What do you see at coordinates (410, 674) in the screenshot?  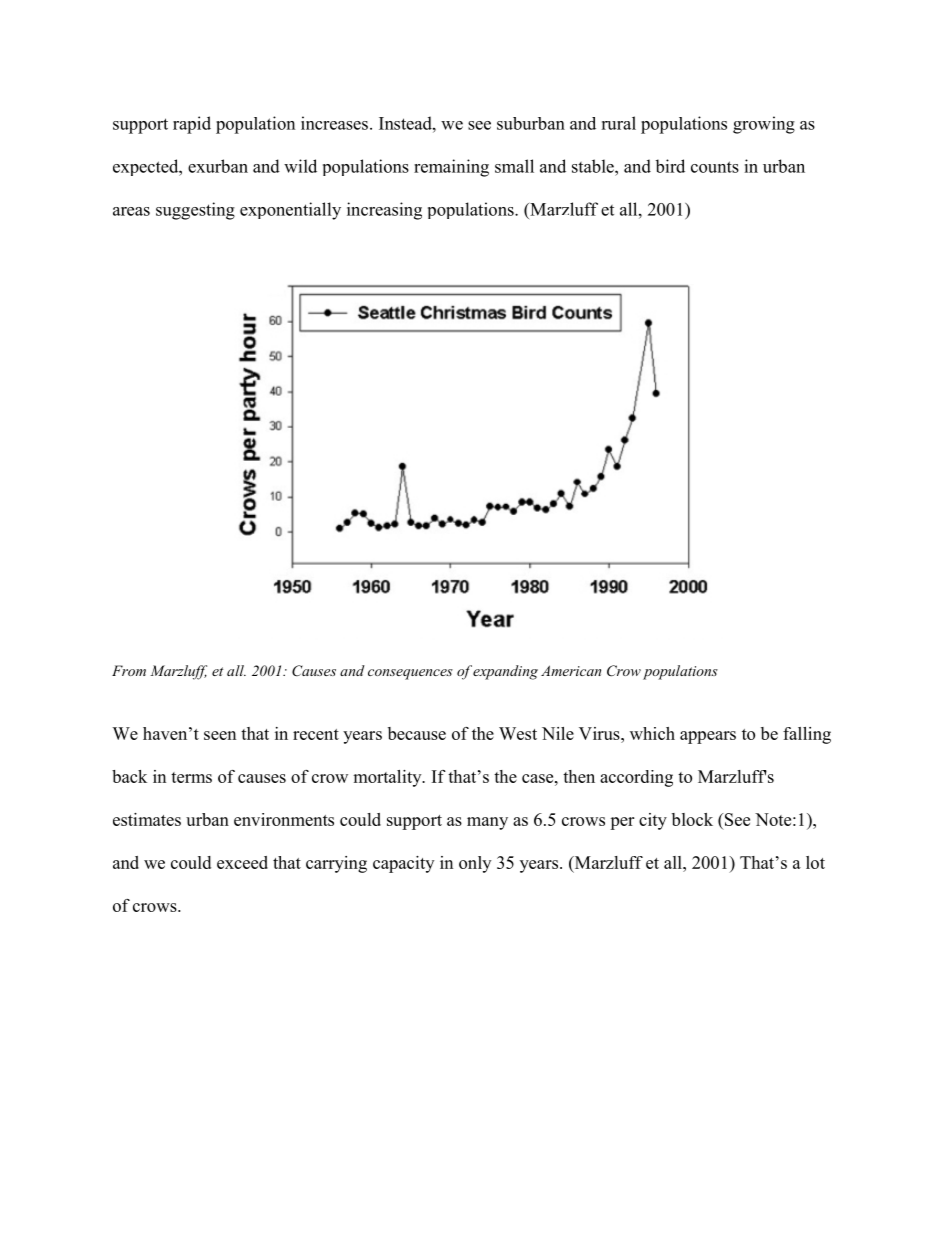 I see `consequences` at bounding box center [410, 674].
